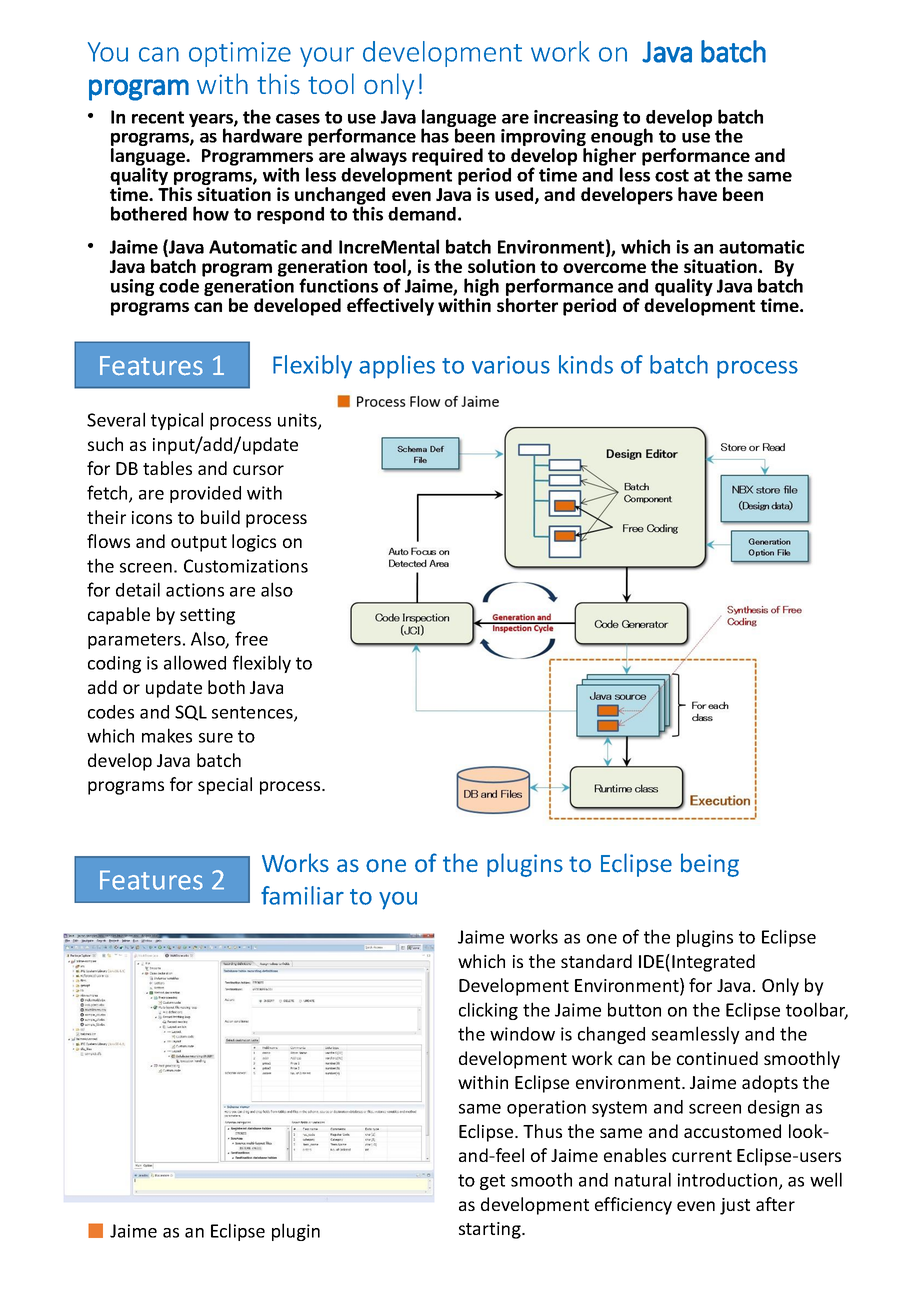 This screenshot has height=1316, width=911. I want to click on just, so click(735, 1206).
